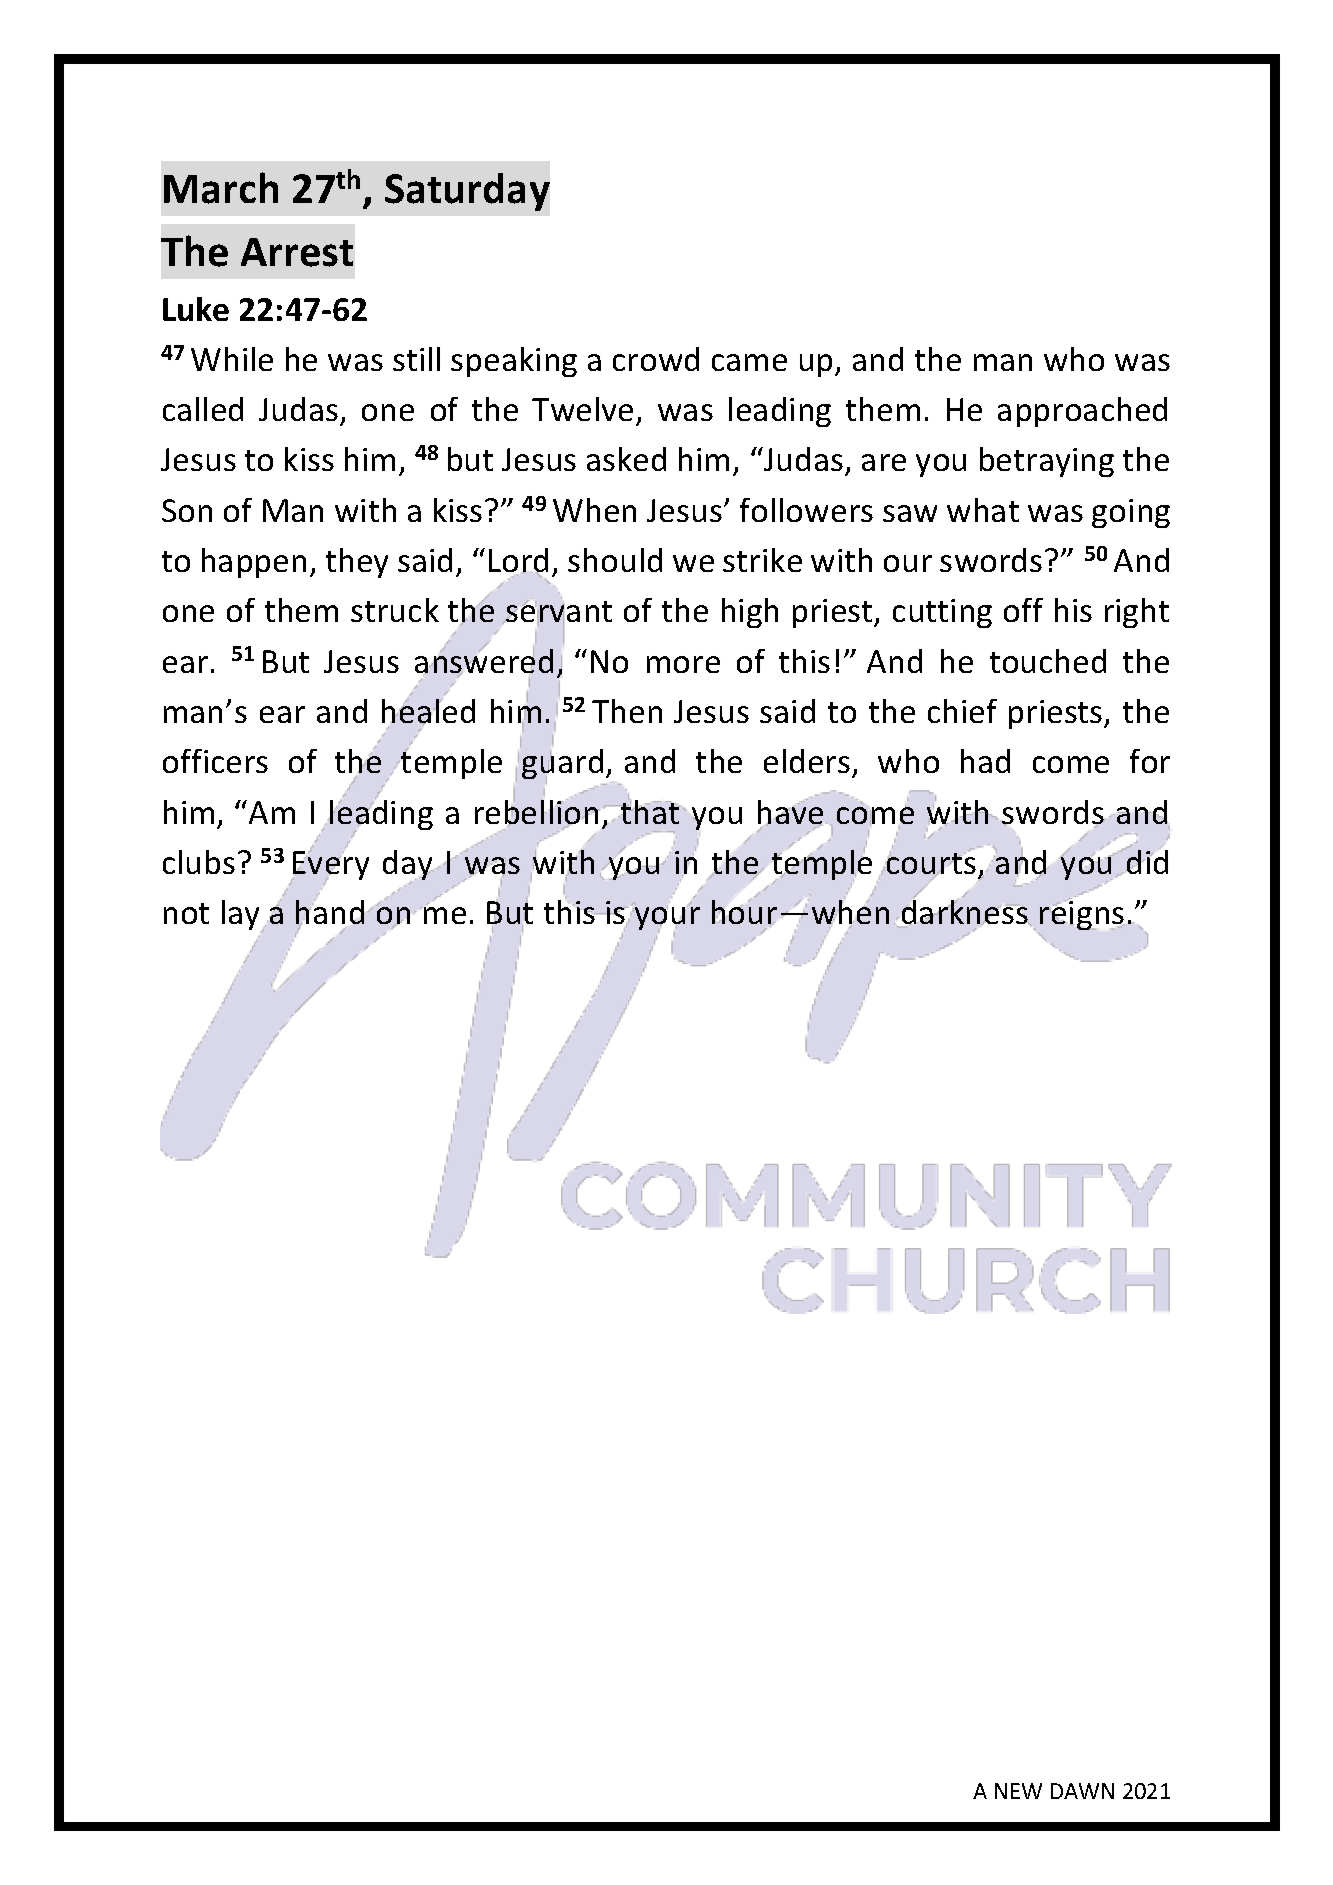 Image resolution: width=1333 pixels, height=1885 pixels. I want to click on Then, so click(627, 711).
